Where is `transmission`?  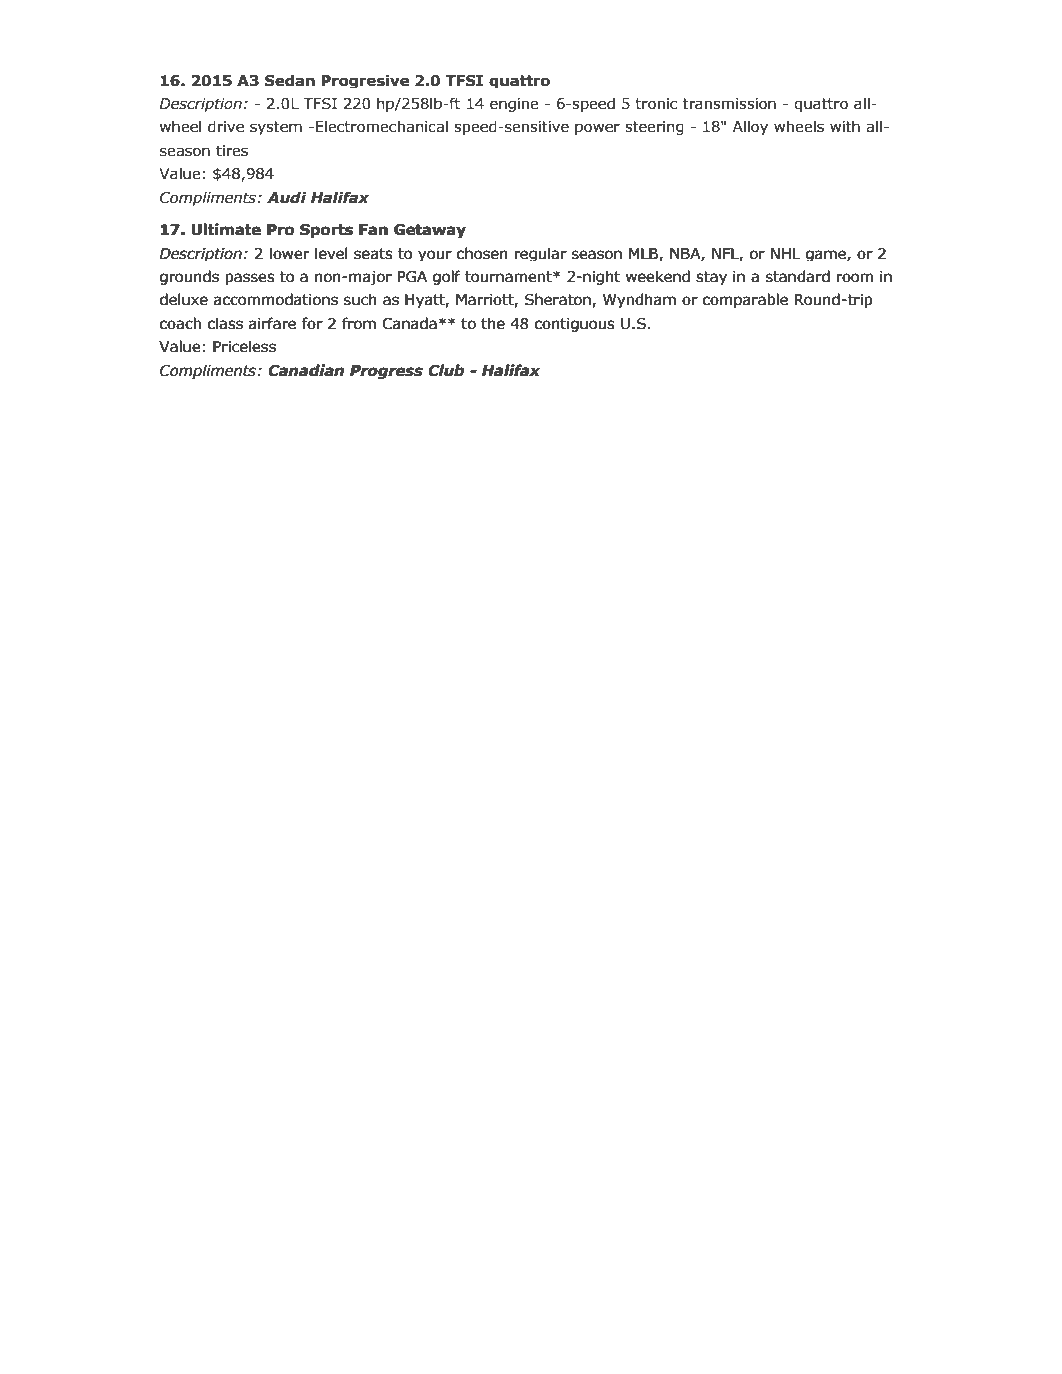 transmission is located at coordinates (729, 104).
